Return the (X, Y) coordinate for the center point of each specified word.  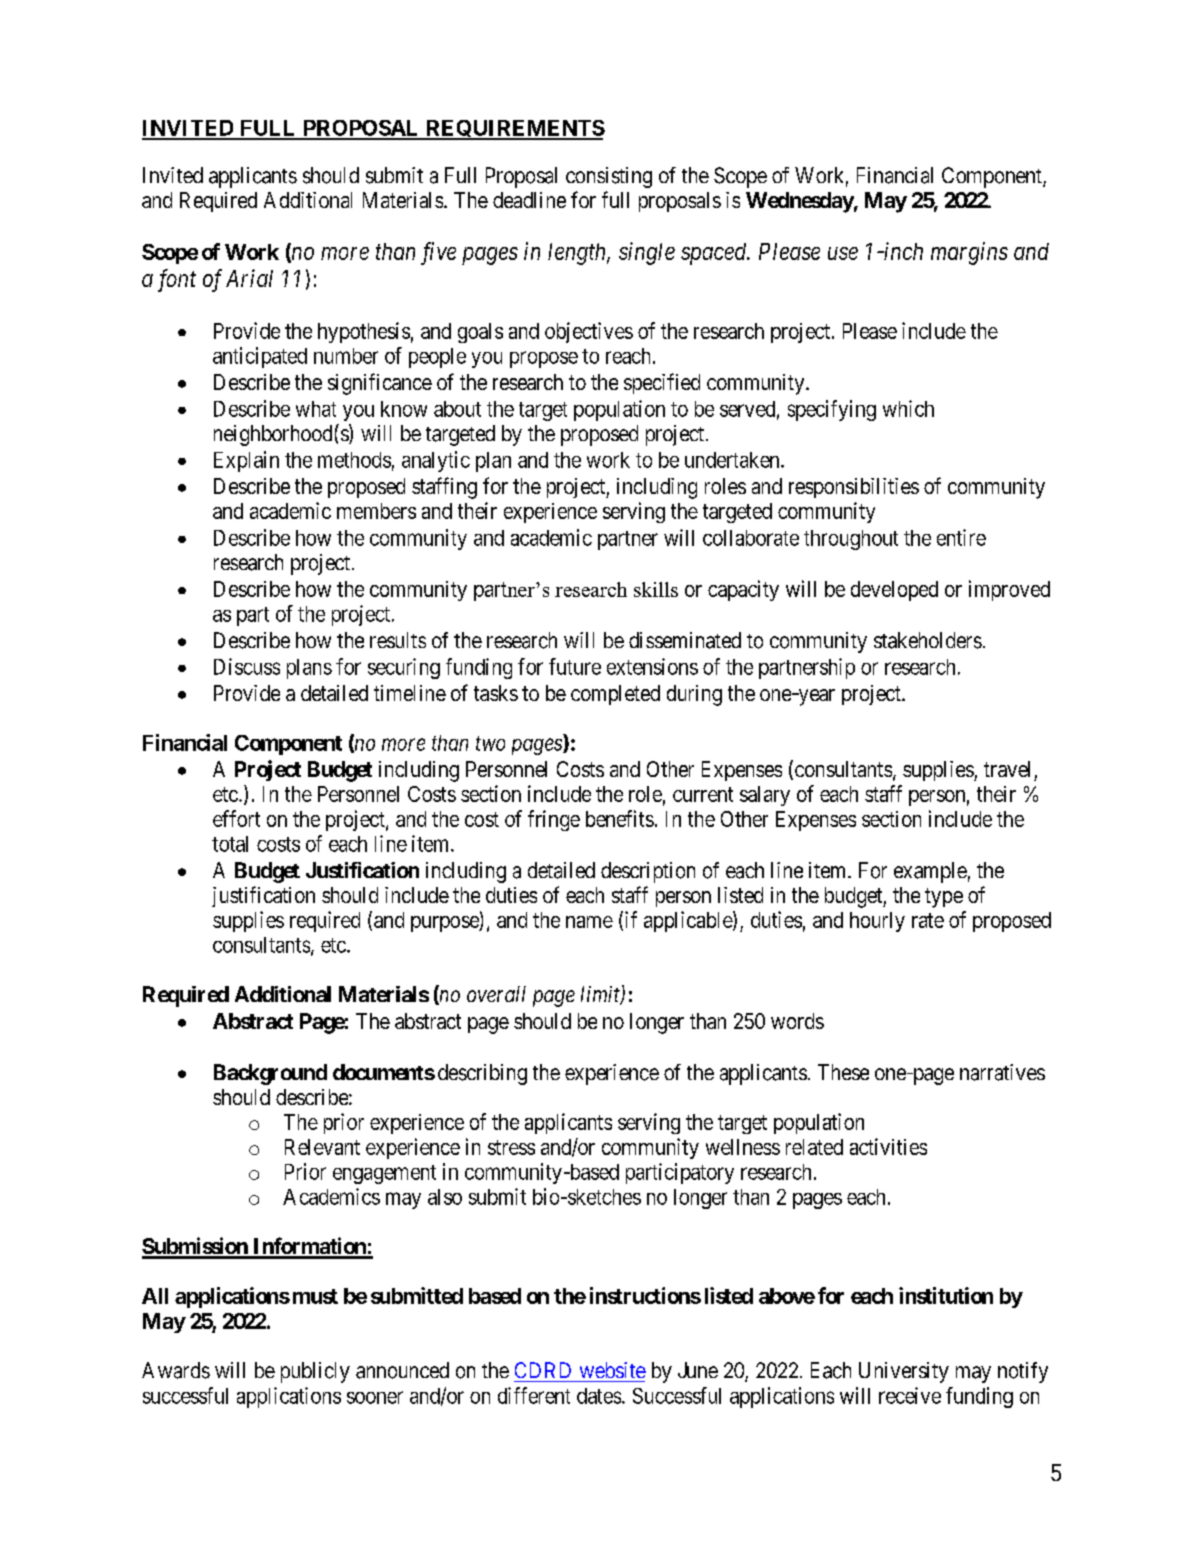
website (613, 1370)
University (904, 1372)
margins (969, 253)
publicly (315, 1372)
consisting (609, 177)
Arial (249, 278)
